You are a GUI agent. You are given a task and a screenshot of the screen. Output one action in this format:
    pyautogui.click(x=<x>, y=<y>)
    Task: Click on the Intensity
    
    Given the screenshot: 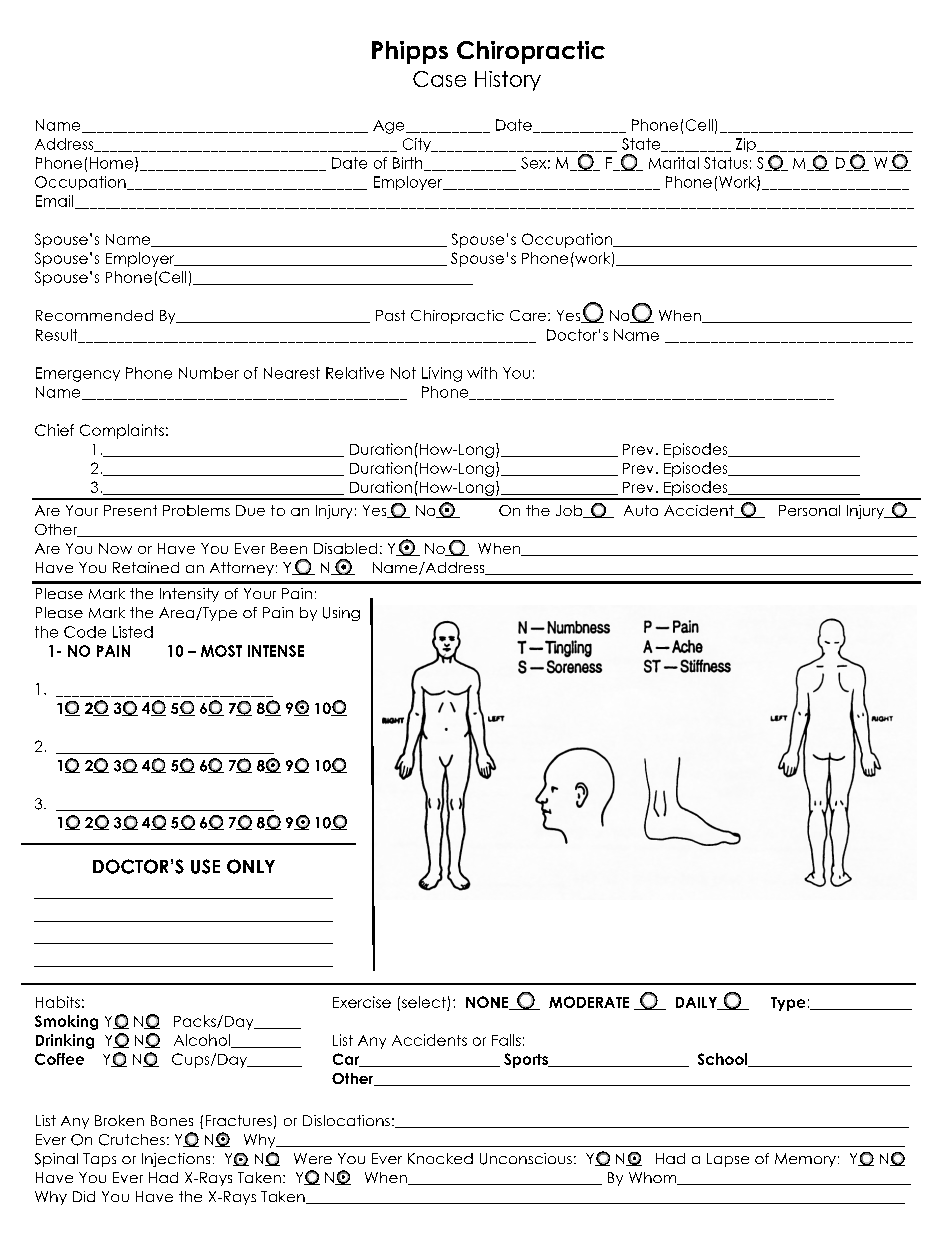 What is the action you would take?
    pyautogui.click(x=189, y=595)
